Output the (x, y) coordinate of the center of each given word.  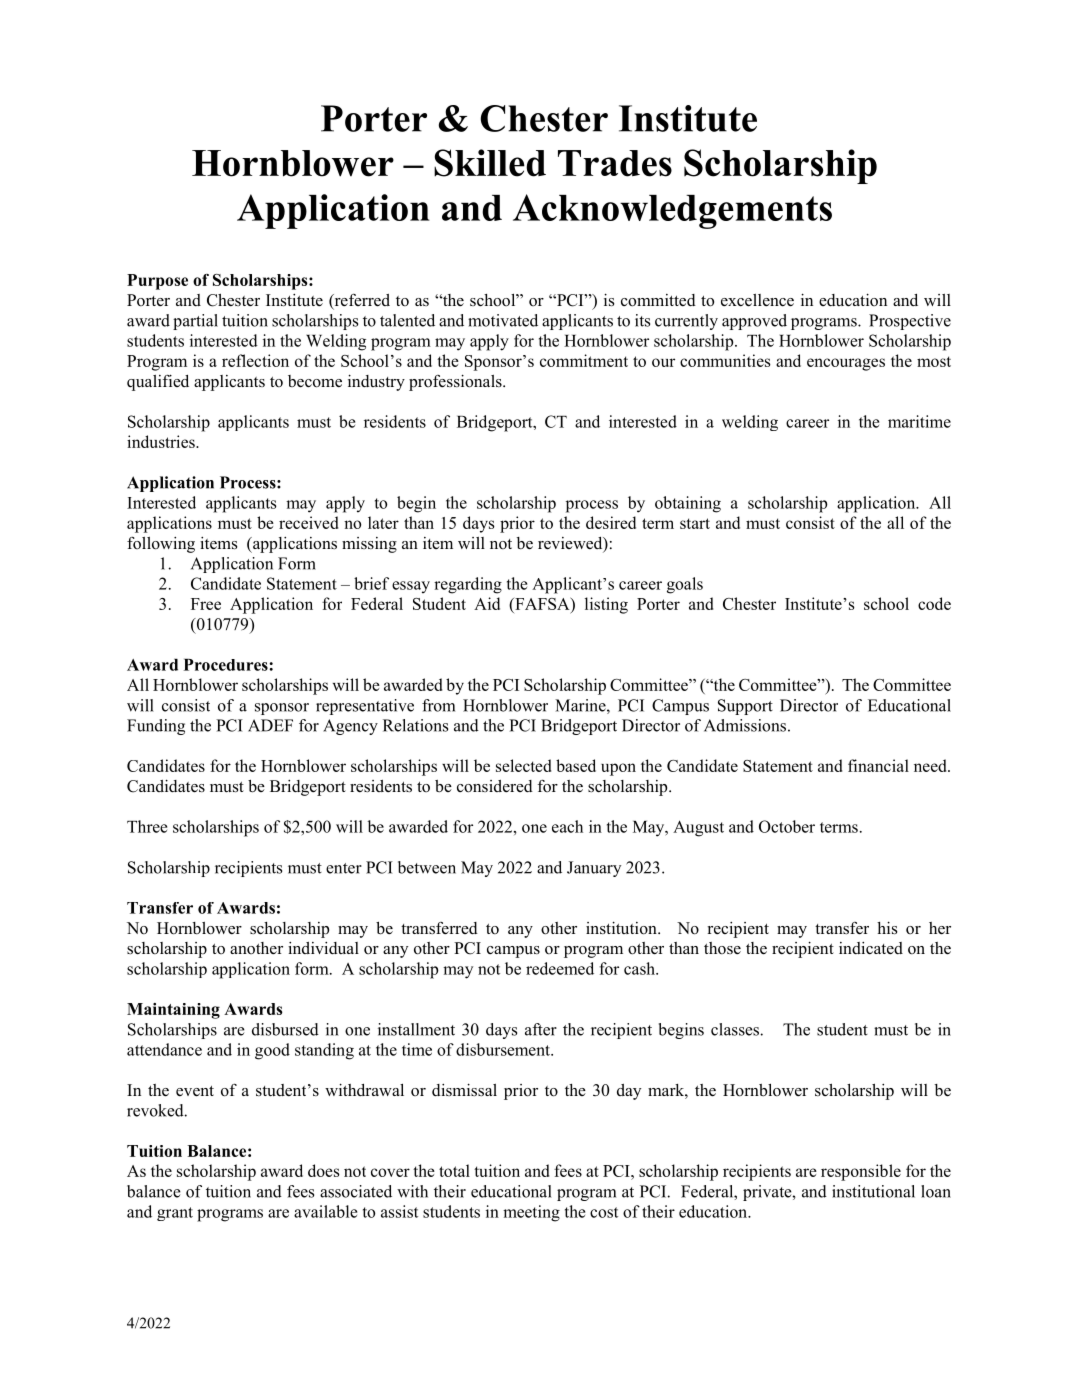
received (308, 522)
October (787, 826)
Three (147, 826)
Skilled (490, 163)
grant (175, 1214)
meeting (531, 1213)
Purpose (157, 282)
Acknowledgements (672, 211)
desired (611, 522)
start (695, 523)
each (567, 826)
